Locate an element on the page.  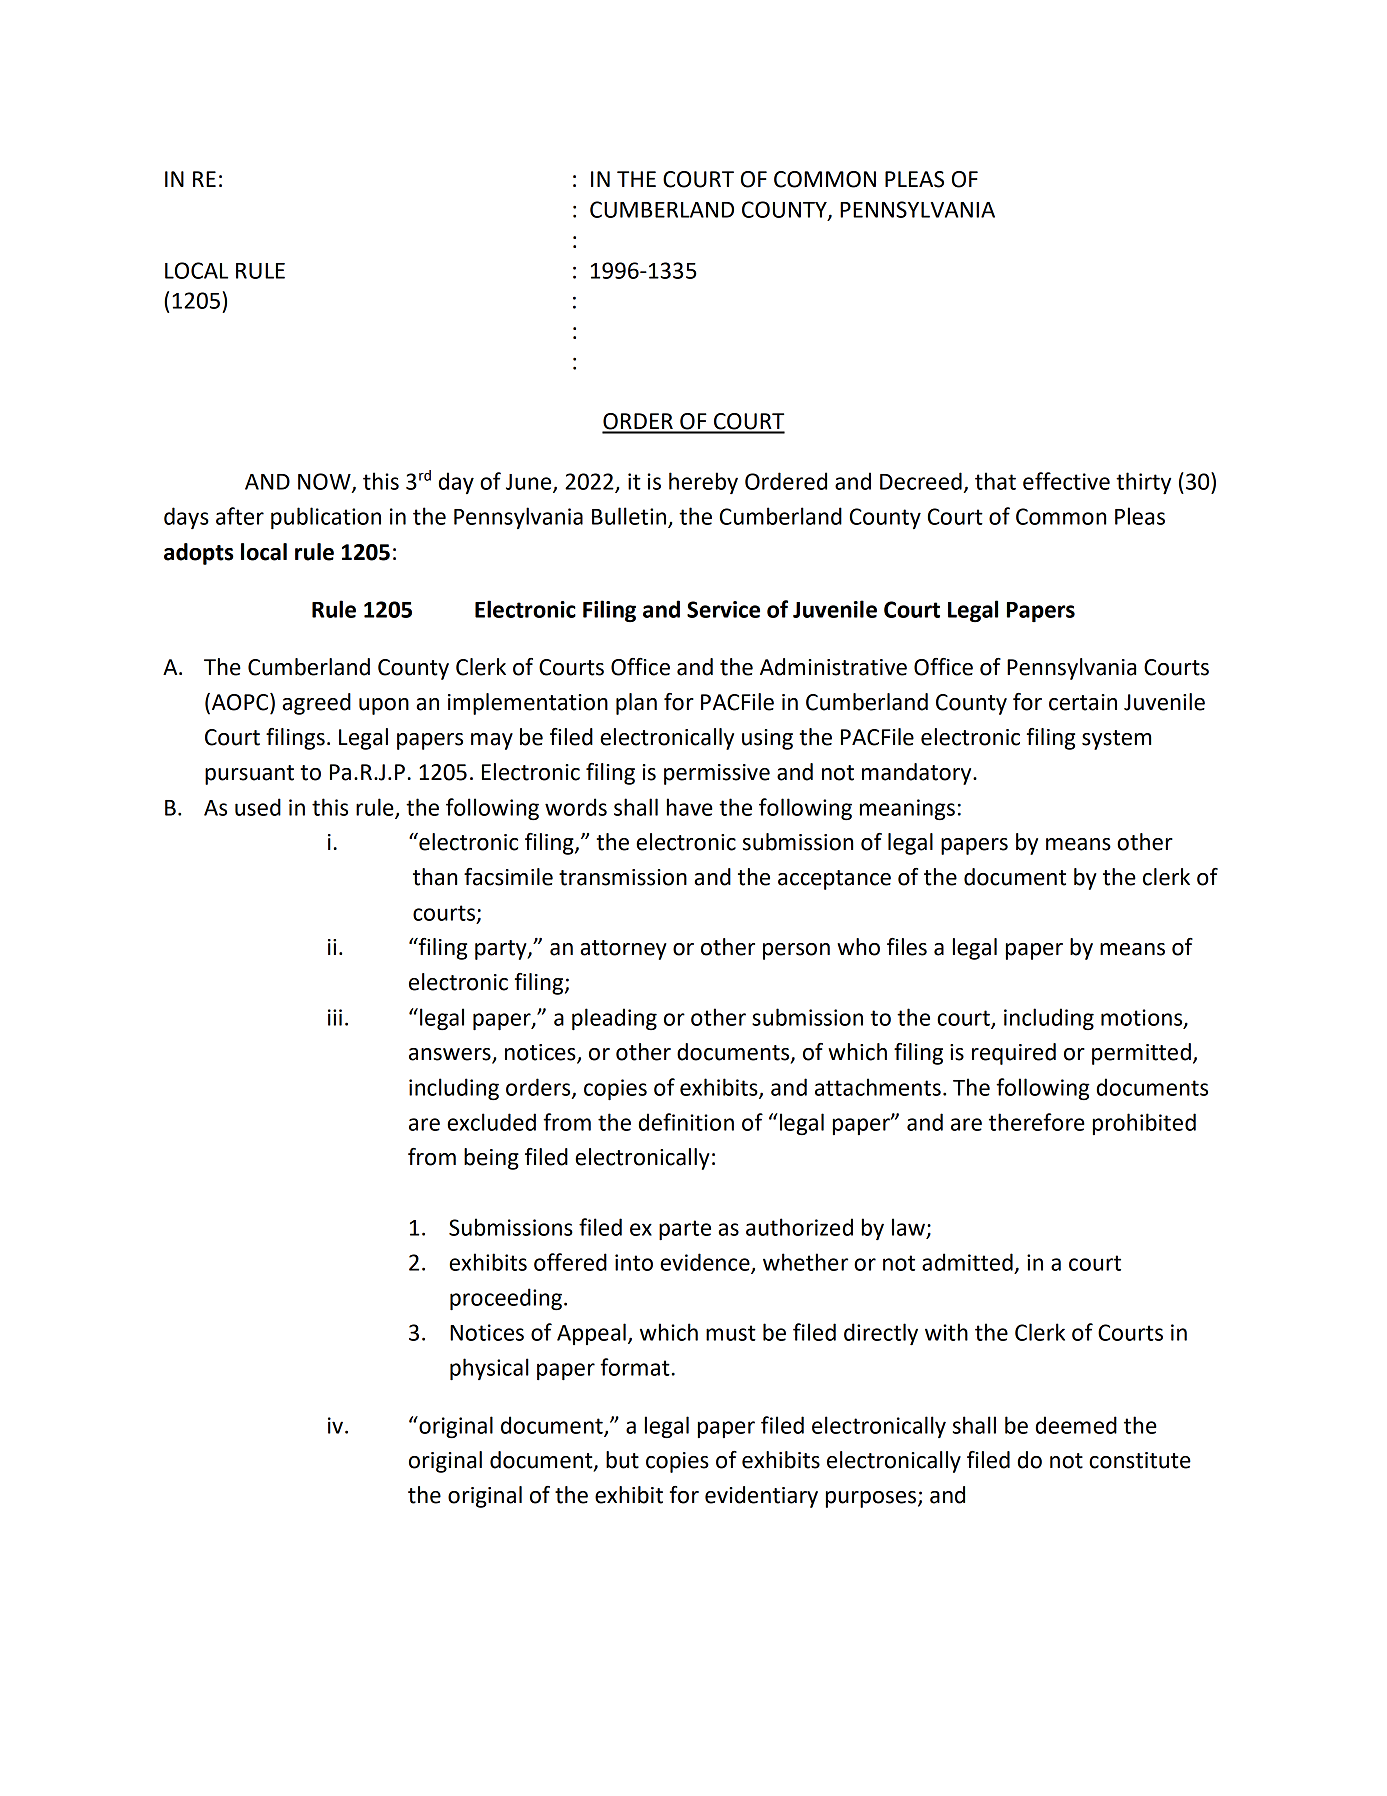
have is located at coordinates (690, 807).
